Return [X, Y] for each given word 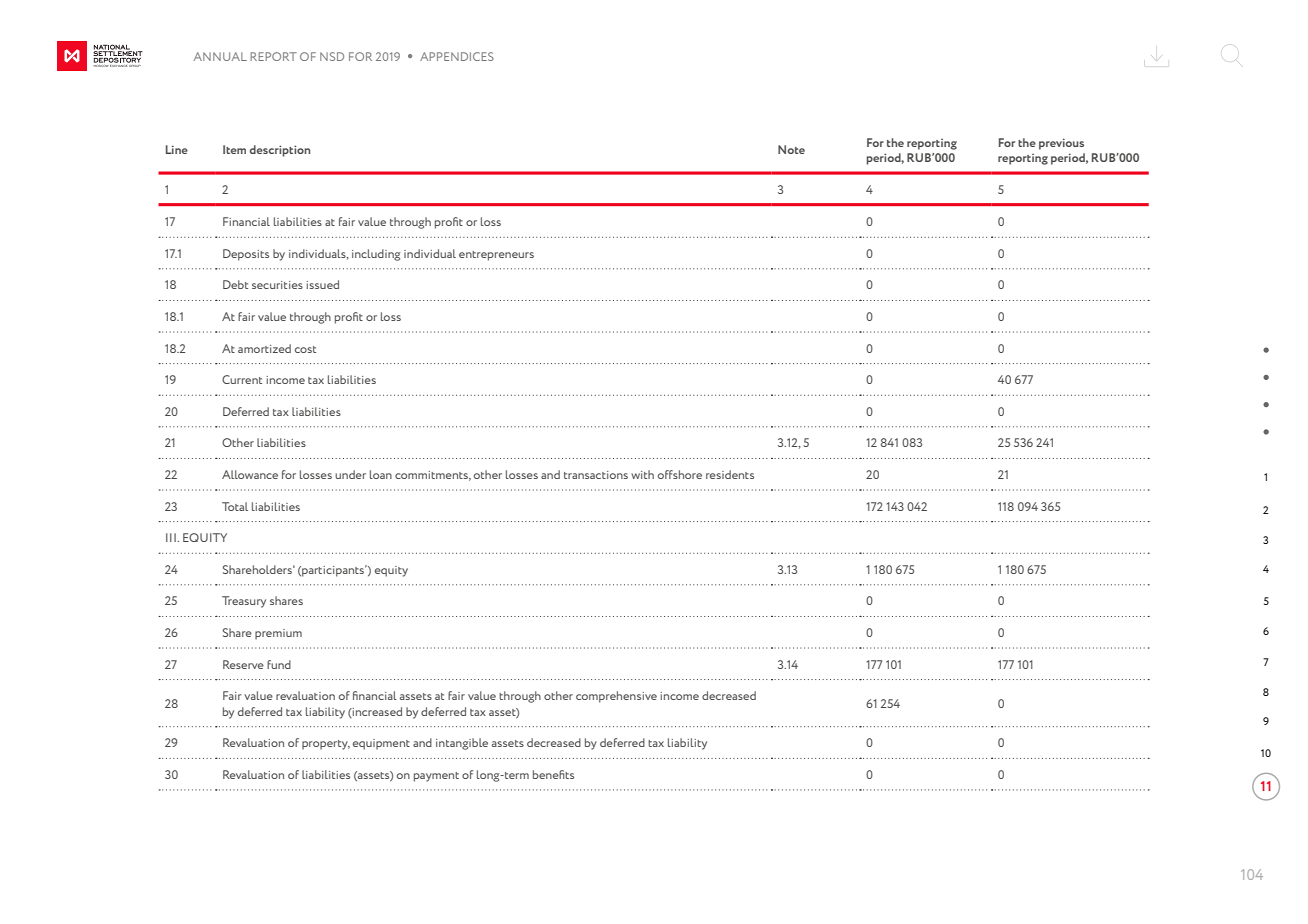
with [642, 474]
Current [242, 379]
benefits [553, 774]
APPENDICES [457, 56]
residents [730, 474]
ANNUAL [220, 56]
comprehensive [616, 697]
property [326, 745]
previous [1061, 144]
